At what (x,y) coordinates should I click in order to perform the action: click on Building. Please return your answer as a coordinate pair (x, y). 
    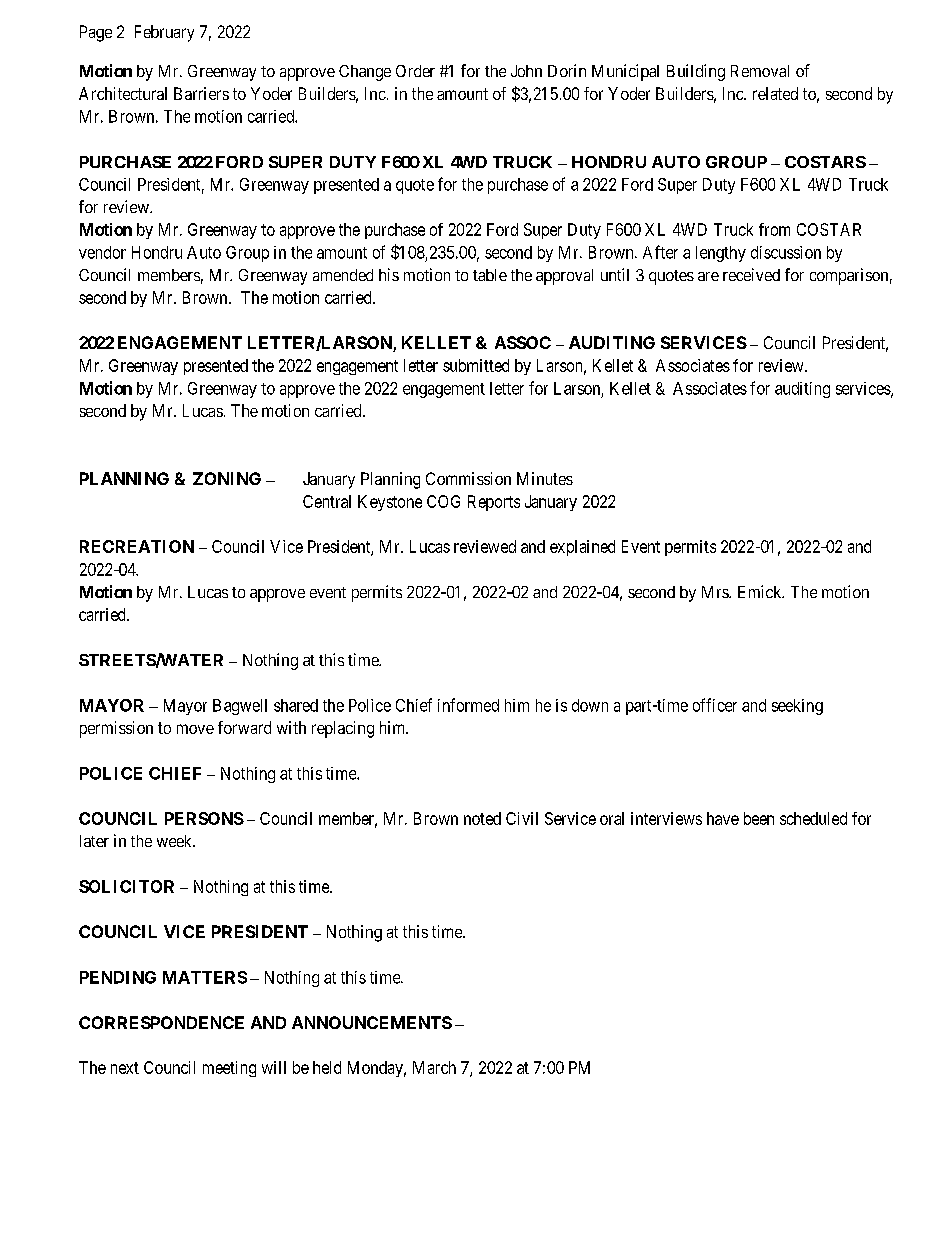
    Looking at the image, I should click on (696, 72).
